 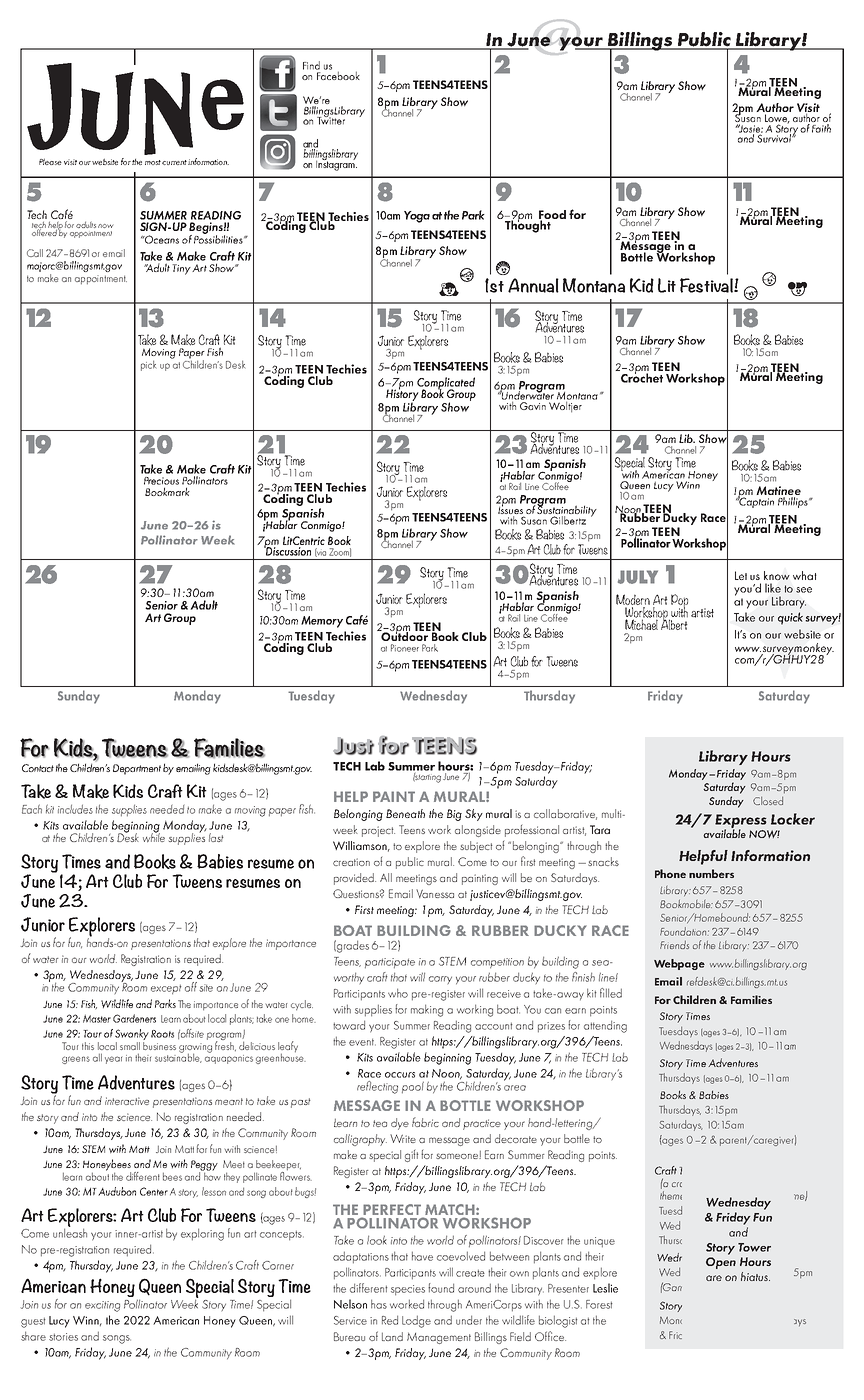 I want to click on Find, so click(x=311, y=65).
